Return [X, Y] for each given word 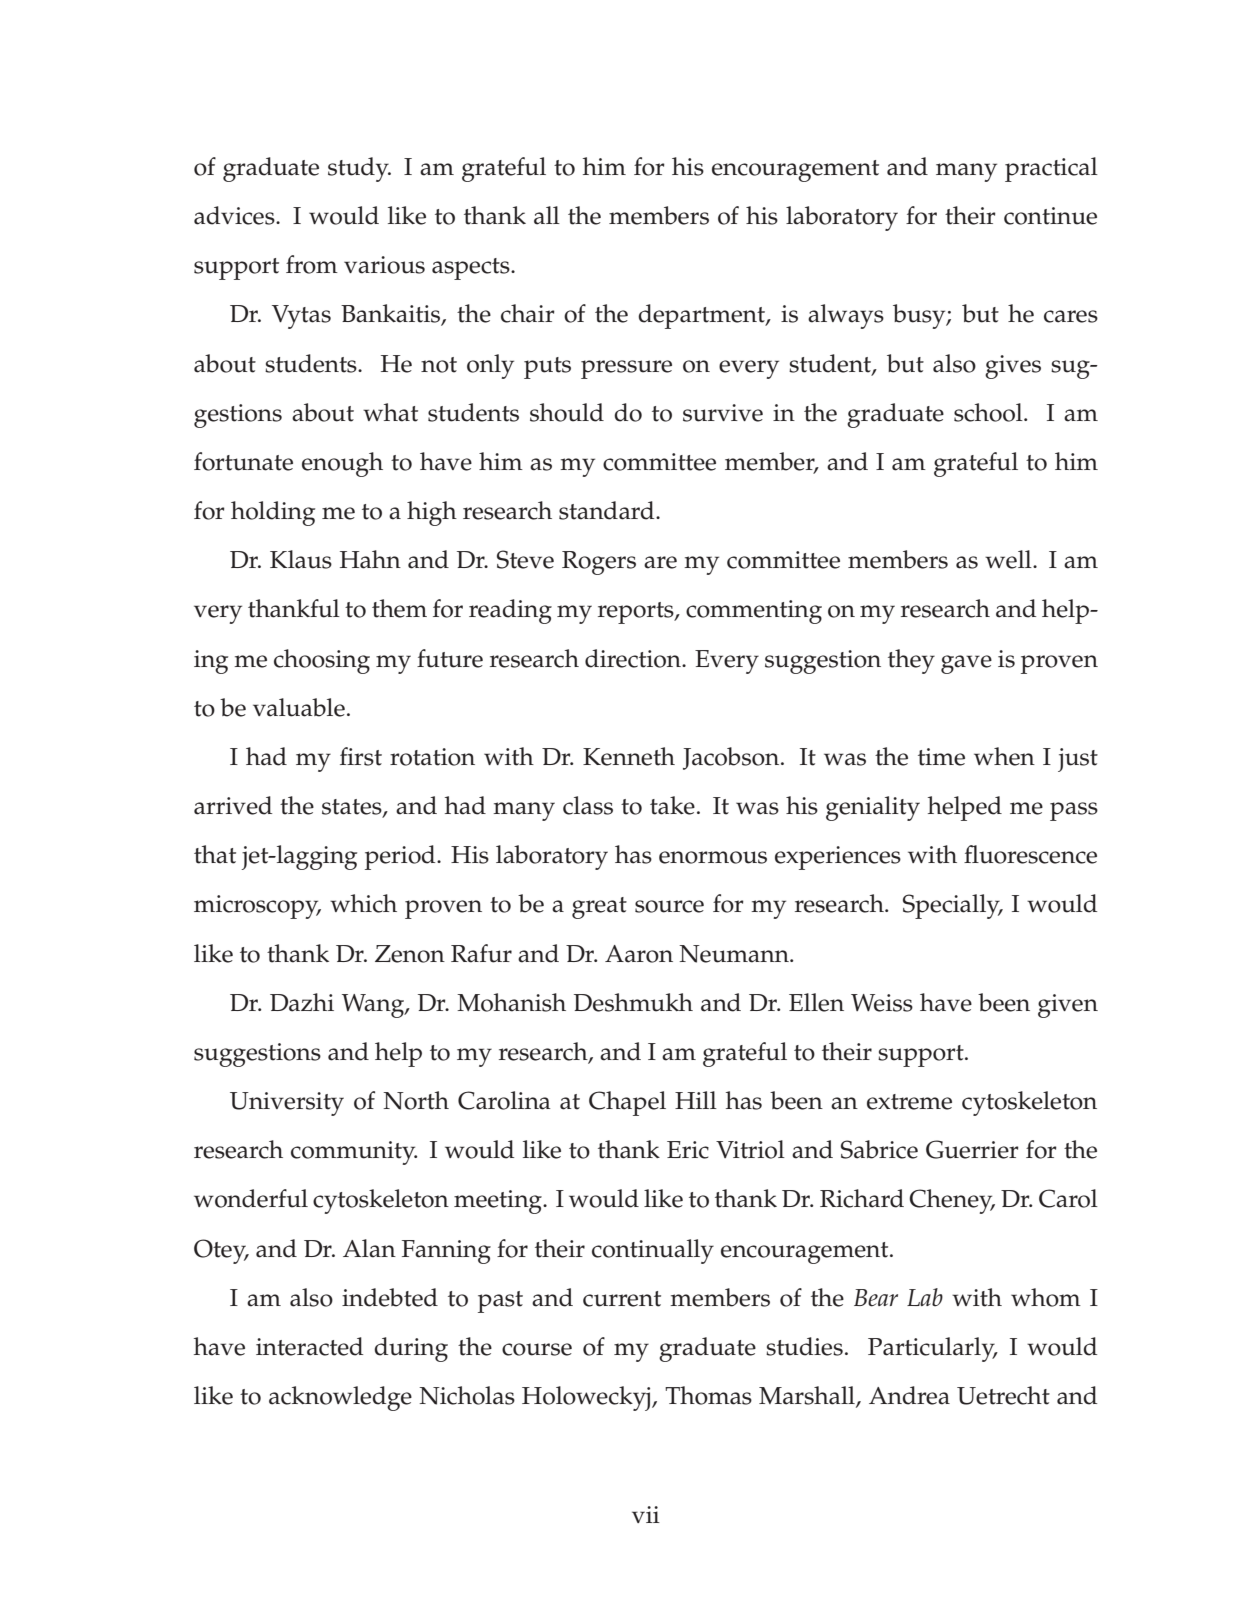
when [1004, 756]
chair [528, 313]
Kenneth [629, 756]
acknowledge [340, 1398]
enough [342, 464]
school [989, 412]
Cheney [952, 1201]
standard [608, 510]
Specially [952, 906]
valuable [299, 707]
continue [1050, 216]
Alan [369, 1248]
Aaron [639, 954]
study [359, 169]
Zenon [410, 954]
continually [653, 1251]
